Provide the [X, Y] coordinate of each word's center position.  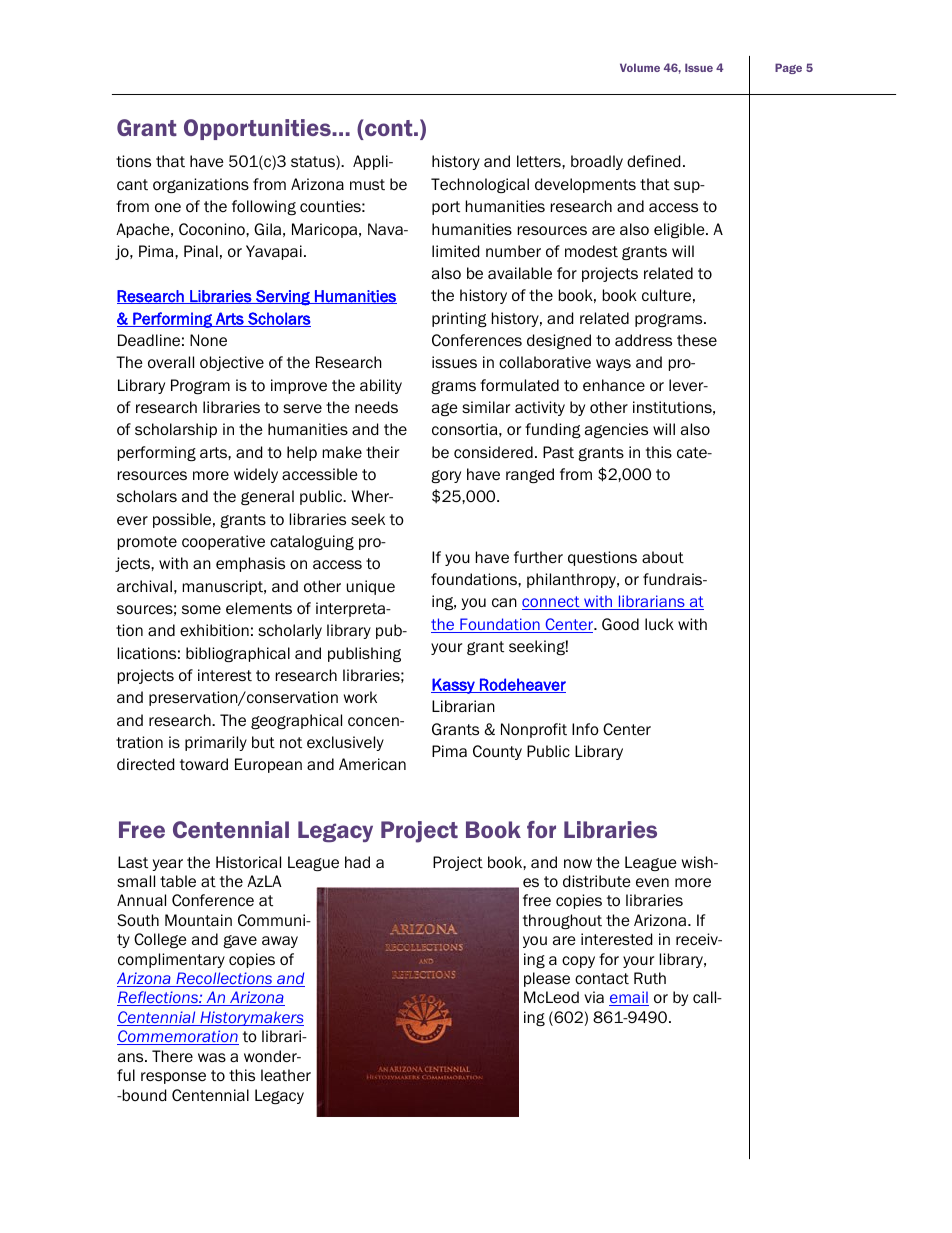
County [497, 752]
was [212, 1057]
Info [585, 729]
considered [493, 452]
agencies [616, 430]
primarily [216, 743]
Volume [640, 67]
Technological [480, 185]
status [314, 162]
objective [232, 363]
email [629, 998]
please [547, 979]
